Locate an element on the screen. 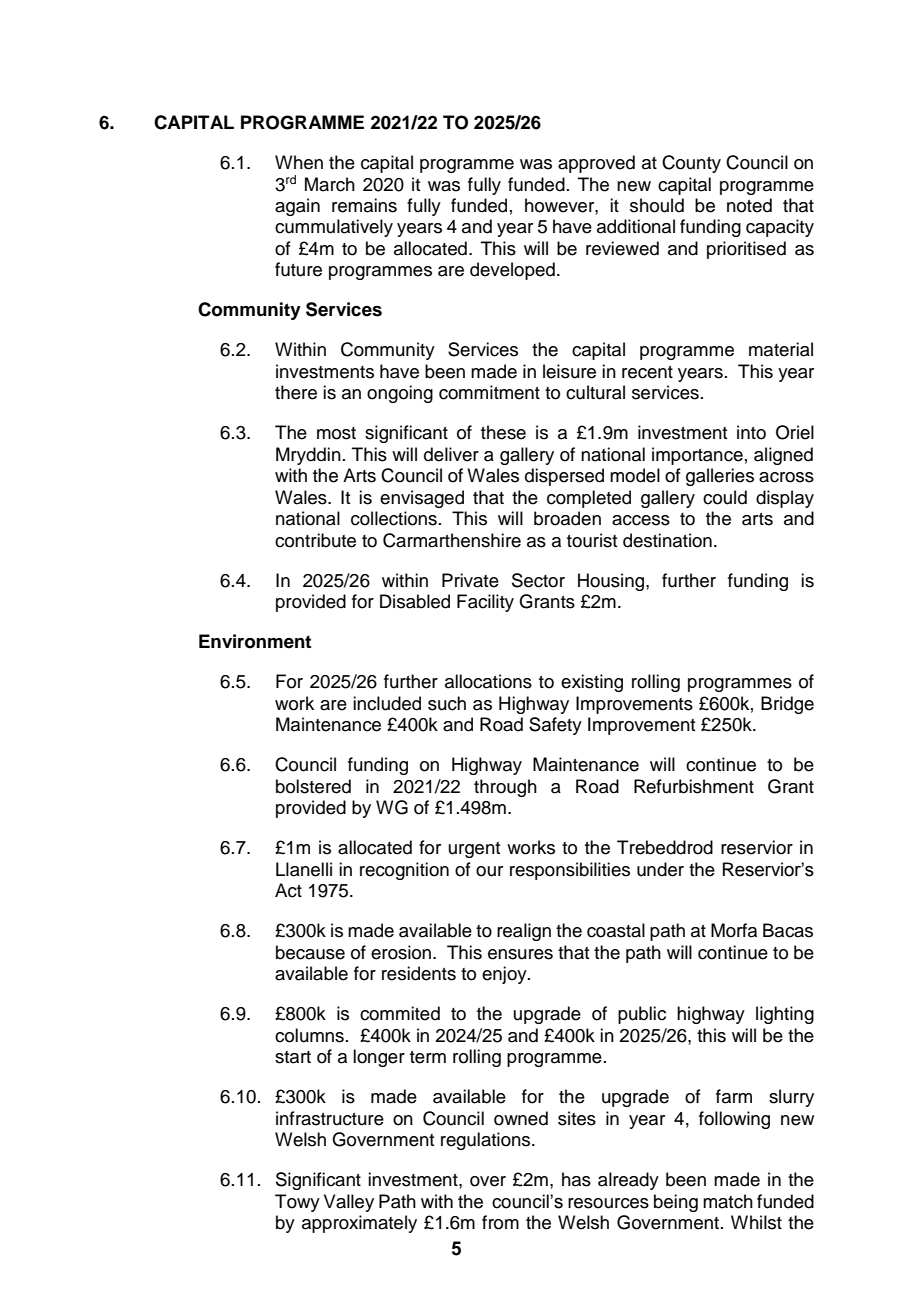 The height and width of the screenshot is (1308, 924). developed is located at coordinates (512, 271).
